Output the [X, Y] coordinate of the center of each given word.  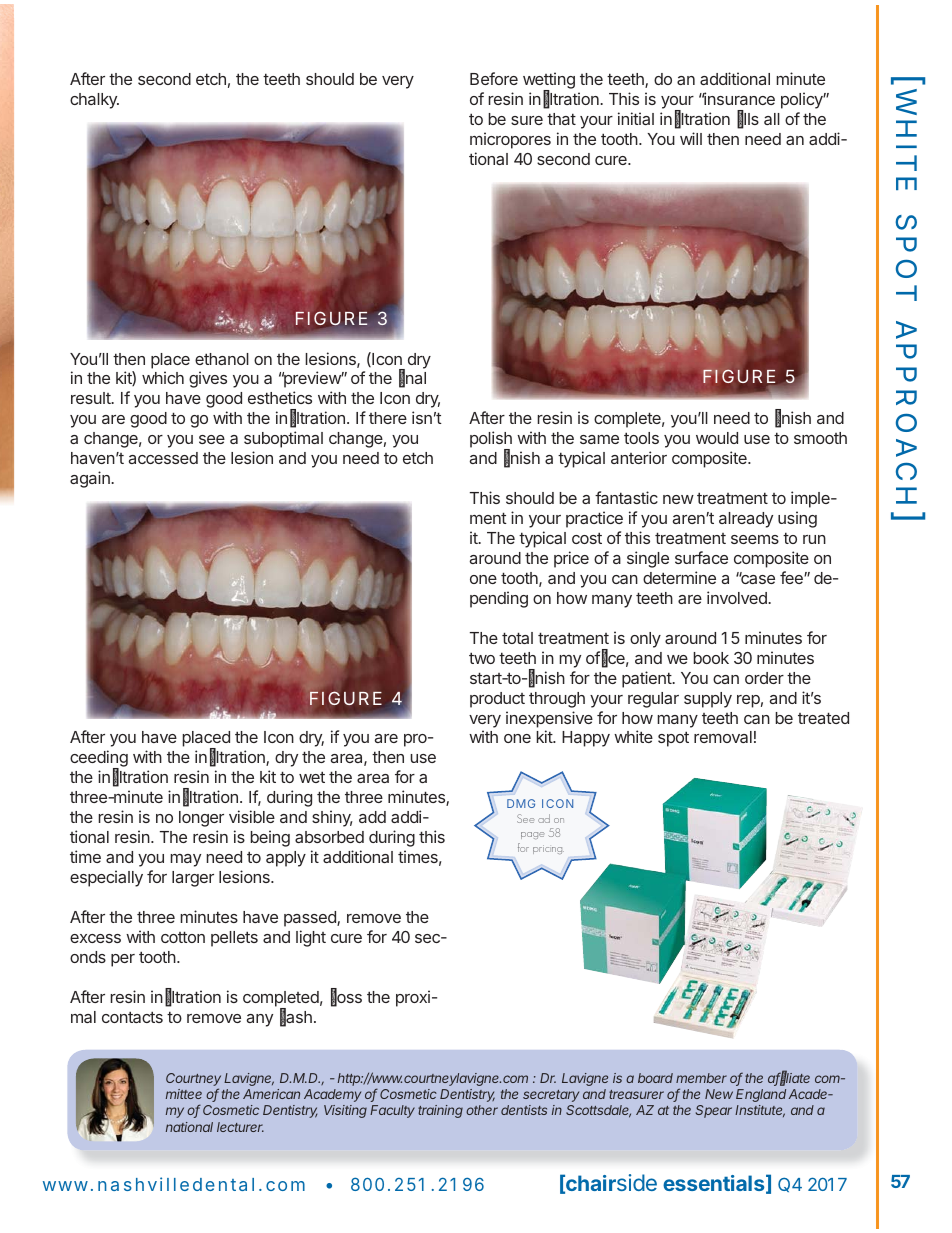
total [517, 638]
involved [738, 597]
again [91, 479]
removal [723, 737]
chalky [94, 101]
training [440, 1111]
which [163, 377]
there [388, 418]
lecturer [240, 1127]
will [691, 138]
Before [494, 78]
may [185, 860]
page [533, 835]
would [717, 438]
